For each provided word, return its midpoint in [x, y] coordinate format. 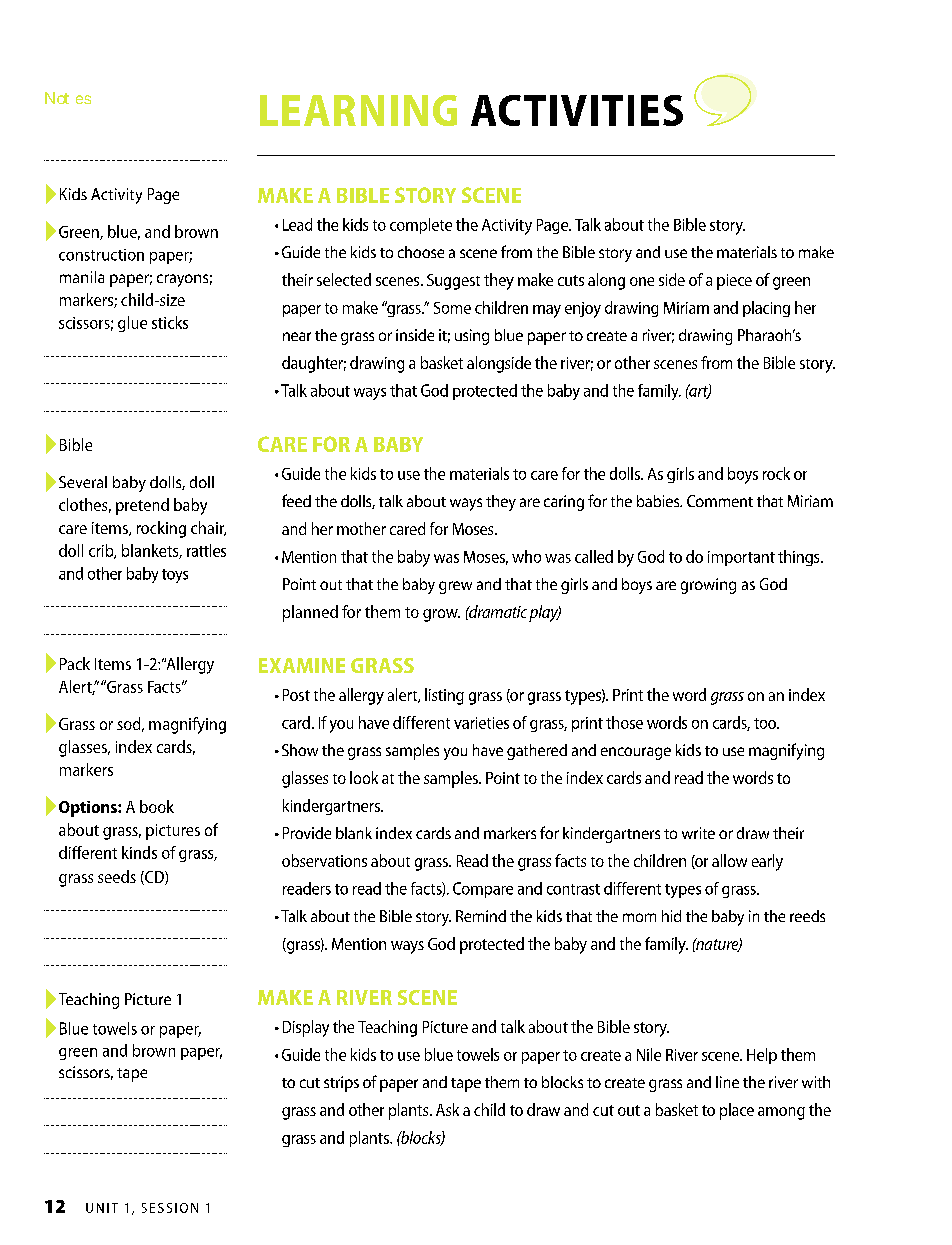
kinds [139, 852]
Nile [649, 1054]
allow [729, 860]
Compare [483, 890]
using [472, 337]
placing [766, 309]
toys [175, 576]
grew [455, 587]
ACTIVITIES [577, 110]
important [741, 558]
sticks [170, 322]
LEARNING [358, 110]
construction [101, 255]
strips [341, 1084]
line [727, 1082]
